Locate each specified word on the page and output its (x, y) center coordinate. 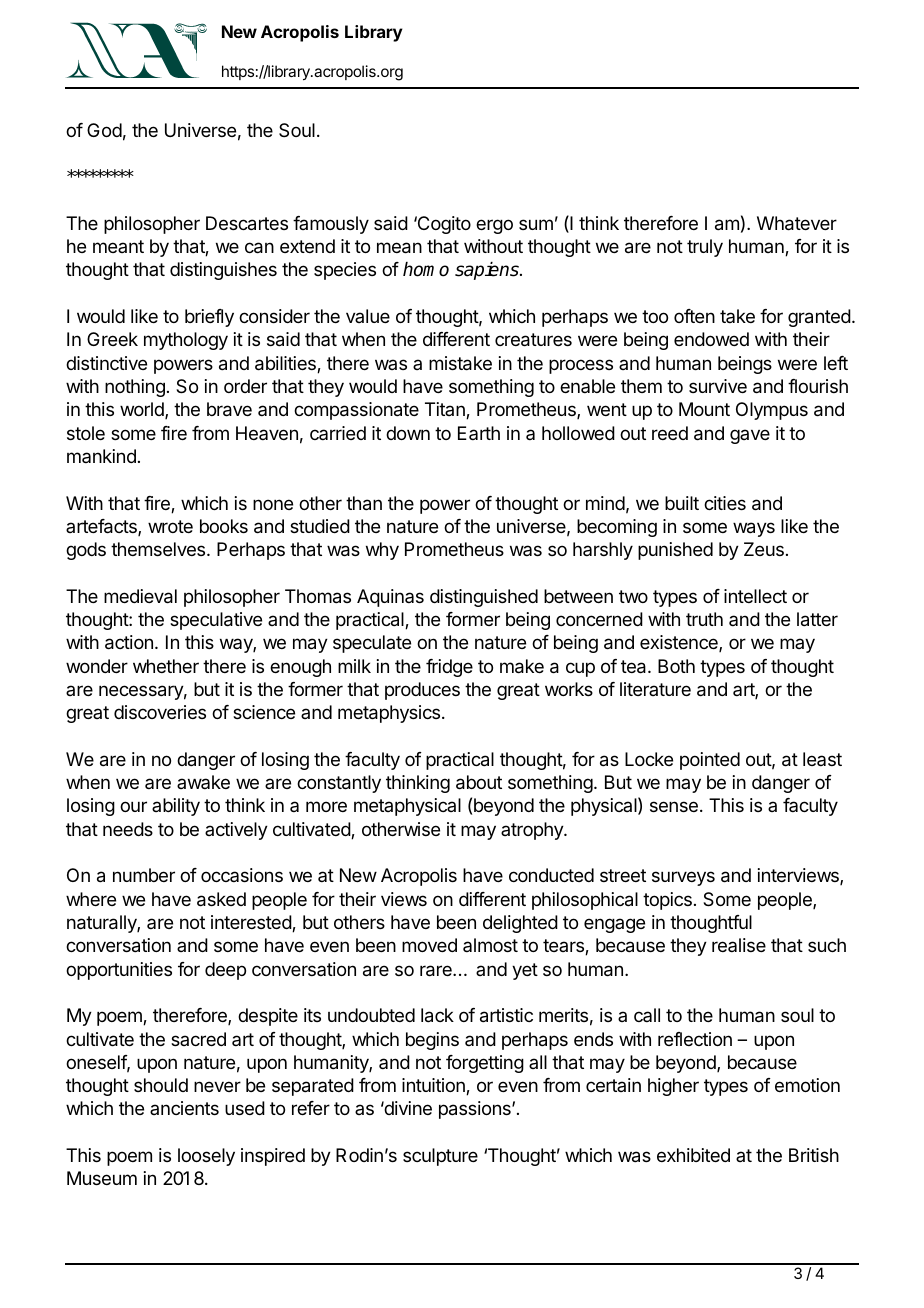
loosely (206, 1157)
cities (725, 503)
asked (221, 899)
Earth (479, 433)
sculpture (440, 1157)
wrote (170, 526)
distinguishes (223, 271)
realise (739, 945)
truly (705, 248)
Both (676, 666)
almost (490, 945)
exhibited (693, 1155)
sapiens (488, 271)
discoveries (160, 712)
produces (422, 691)
